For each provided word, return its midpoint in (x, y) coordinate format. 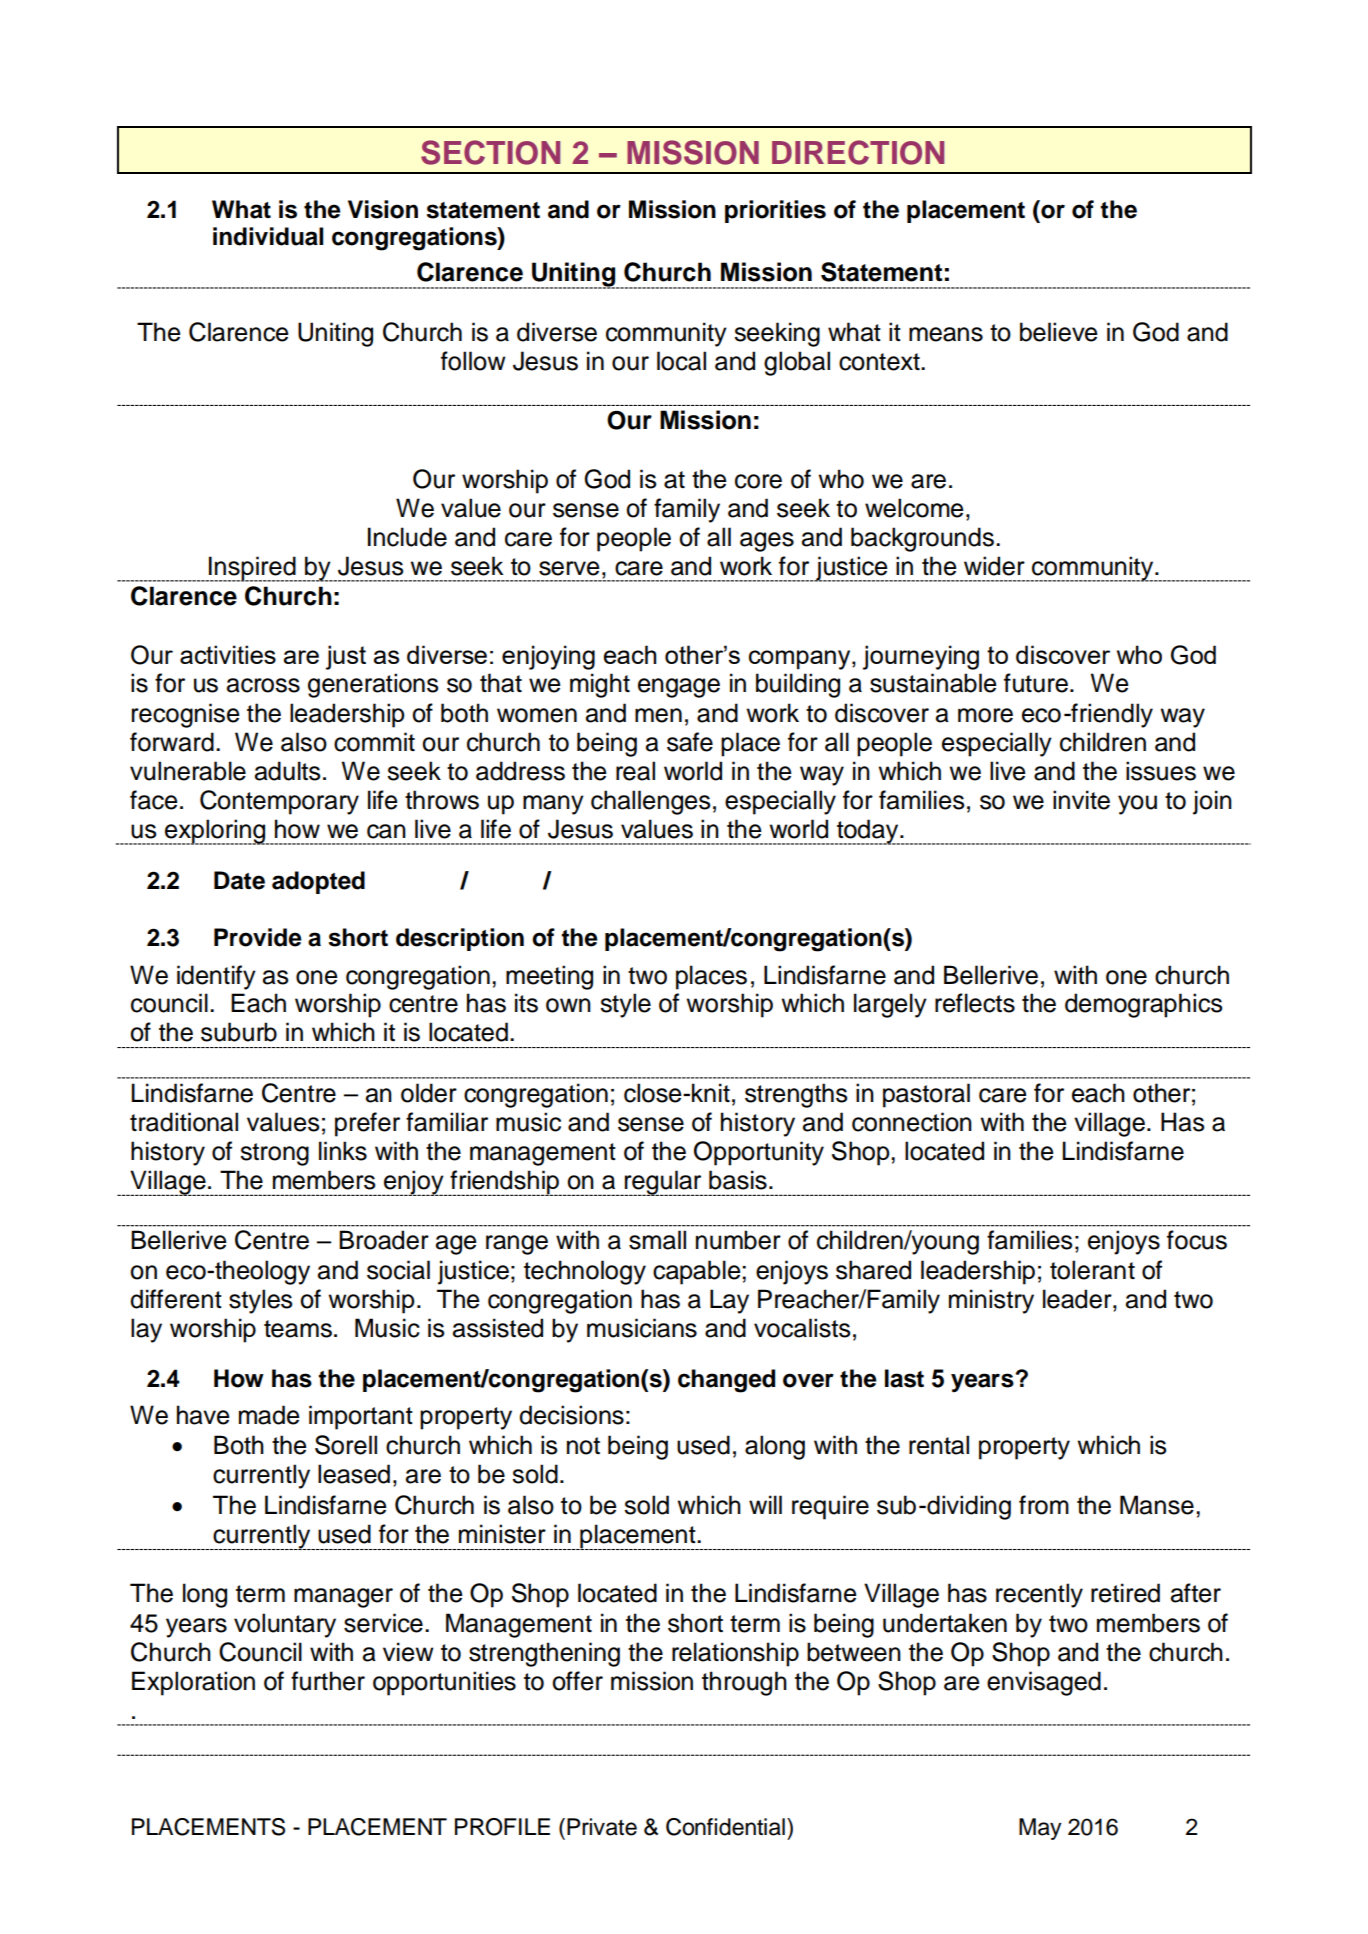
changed (726, 1381)
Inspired (252, 569)
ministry (991, 1301)
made (269, 1415)
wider (994, 566)
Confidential (725, 1827)
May (1040, 1829)
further (328, 1681)
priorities (775, 211)
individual (268, 236)
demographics (1143, 1005)
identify (216, 977)
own (568, 1005)
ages (767, 542)
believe (1058, 332)
